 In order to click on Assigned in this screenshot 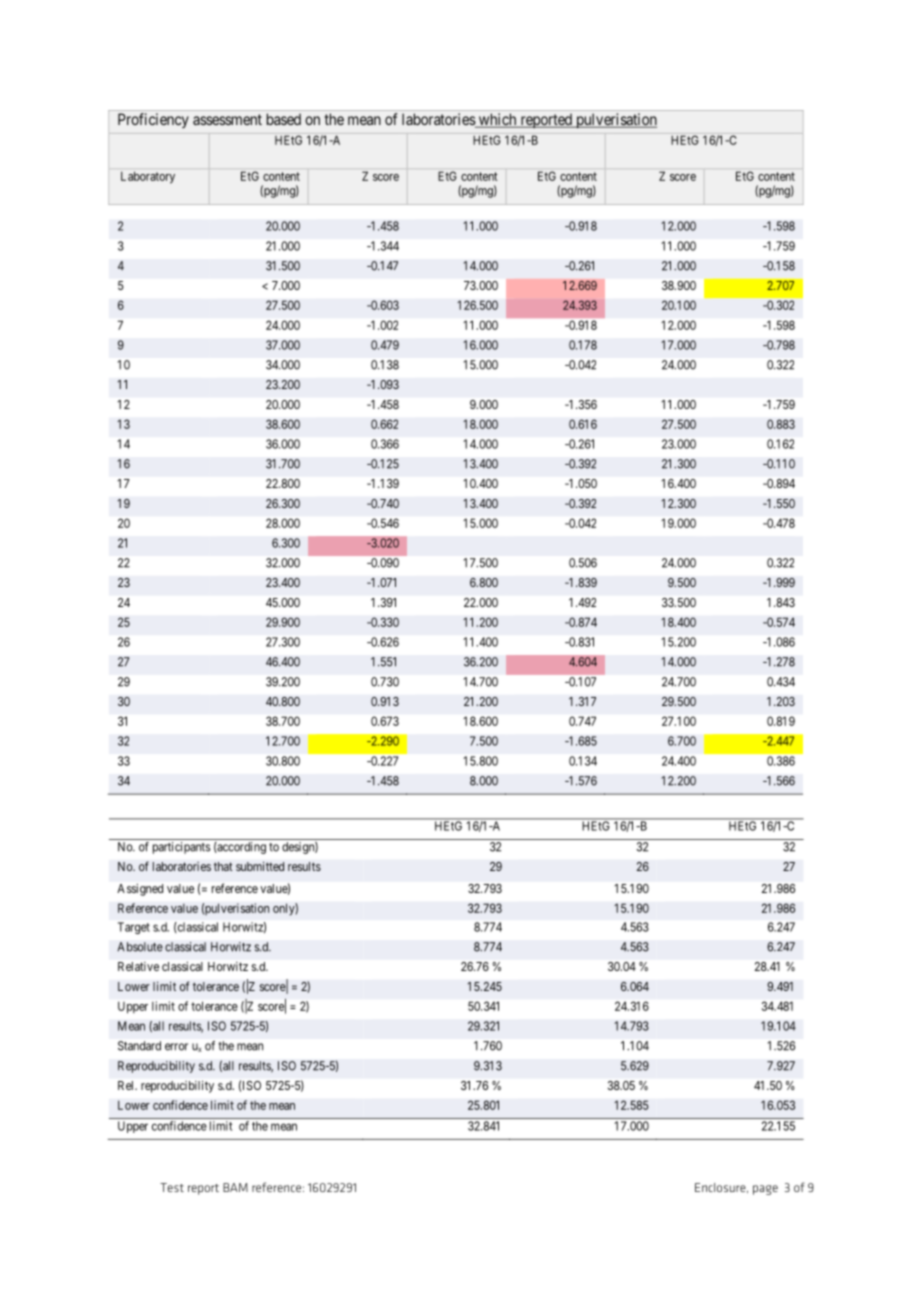, I will do `click(140, 890)`.
